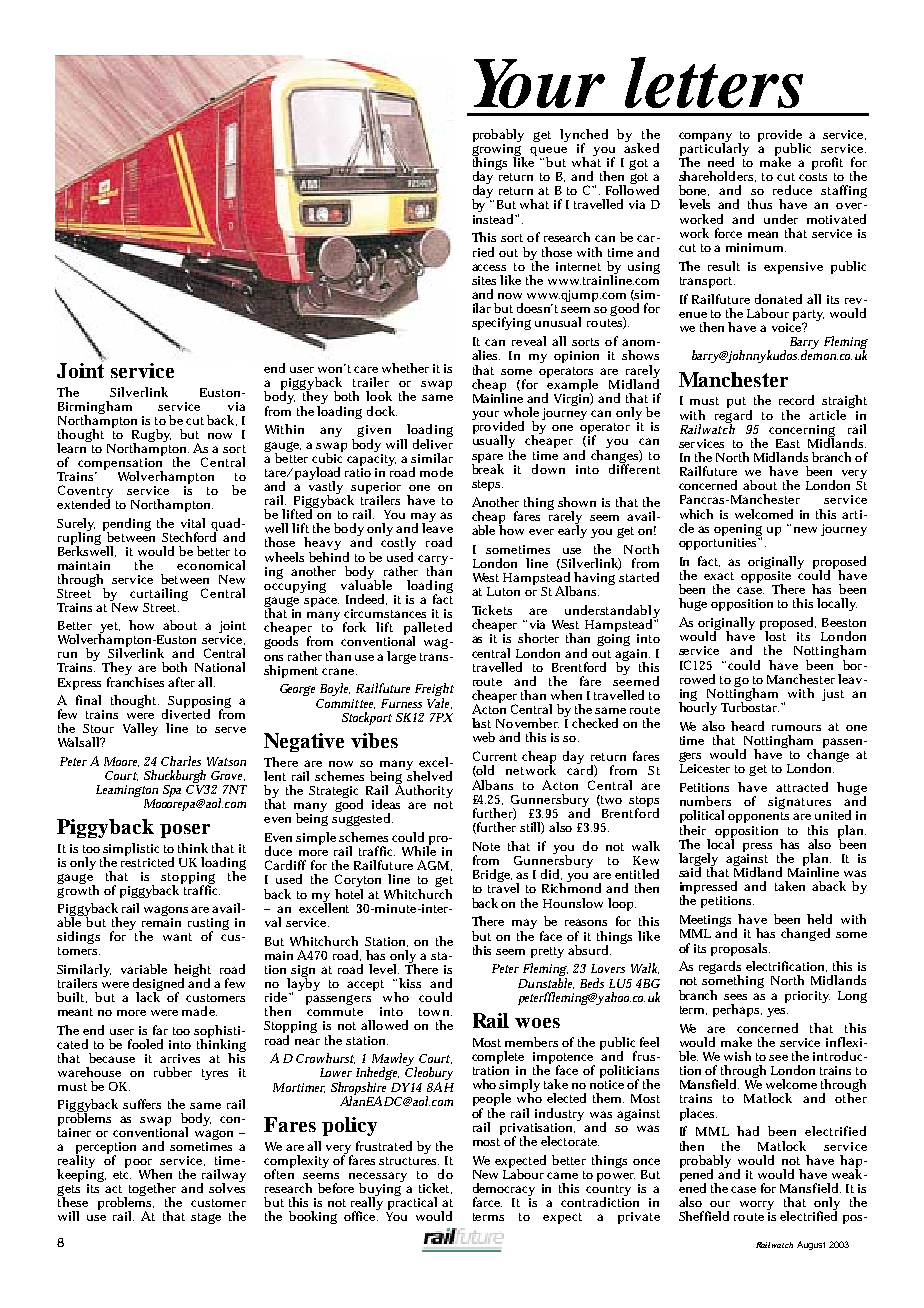 The width and height of the screenshot is (924, 1308). What do you see at coordinates (206, 1218) in the screenshot?
I see `stage` at bounding box center [206, 1218].
